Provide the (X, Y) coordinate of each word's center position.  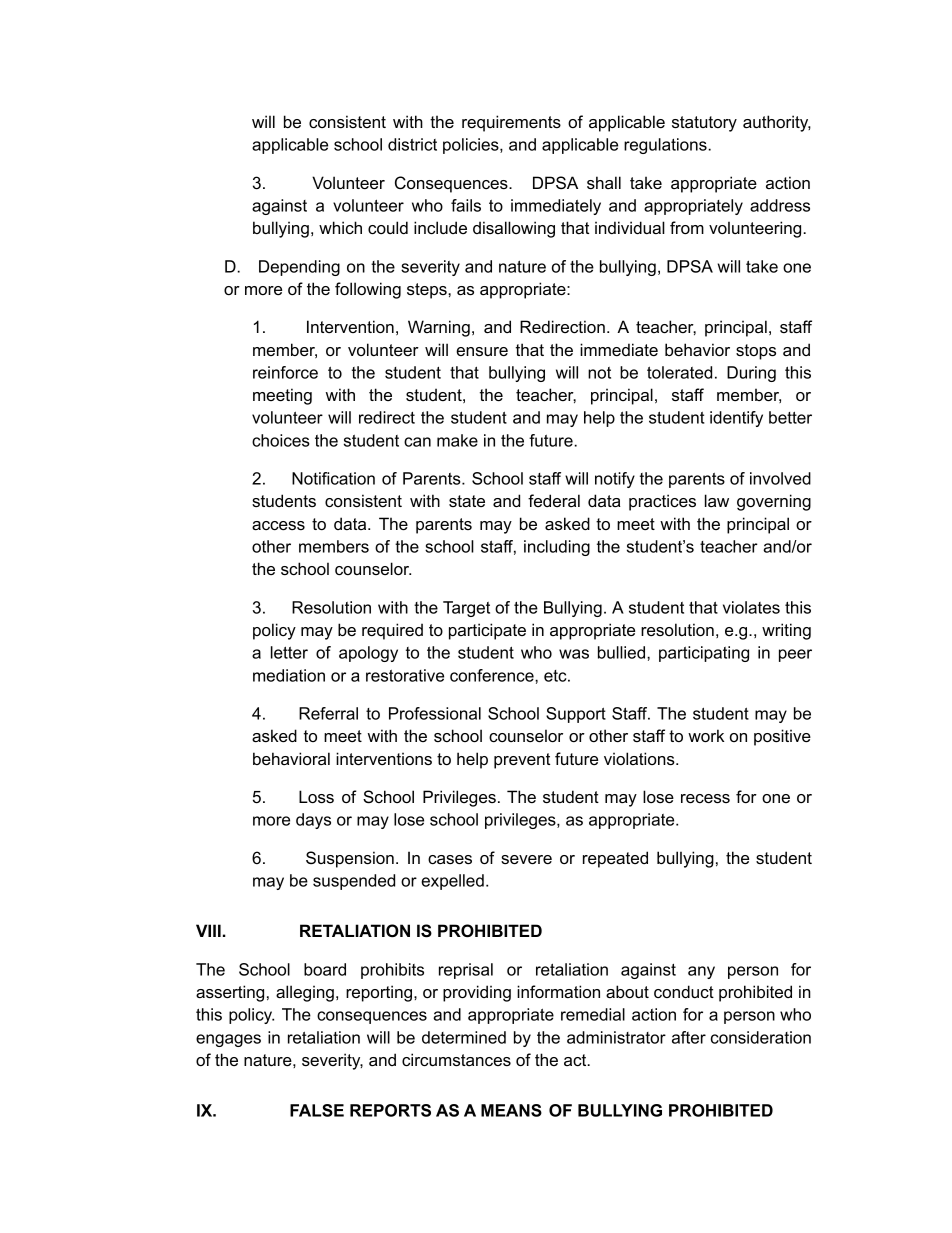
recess (705, 798)
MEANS (511, 1110)
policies (472, 146)
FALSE (317, 1110)
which (340, 227)
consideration (761, 1037)
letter (289, 652)
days (313, 821)
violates (751, 607)
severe (526, 859)
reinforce (285, 372)
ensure (482, 351)
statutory (704, 124)
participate (487, 631)
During (751, 374)
